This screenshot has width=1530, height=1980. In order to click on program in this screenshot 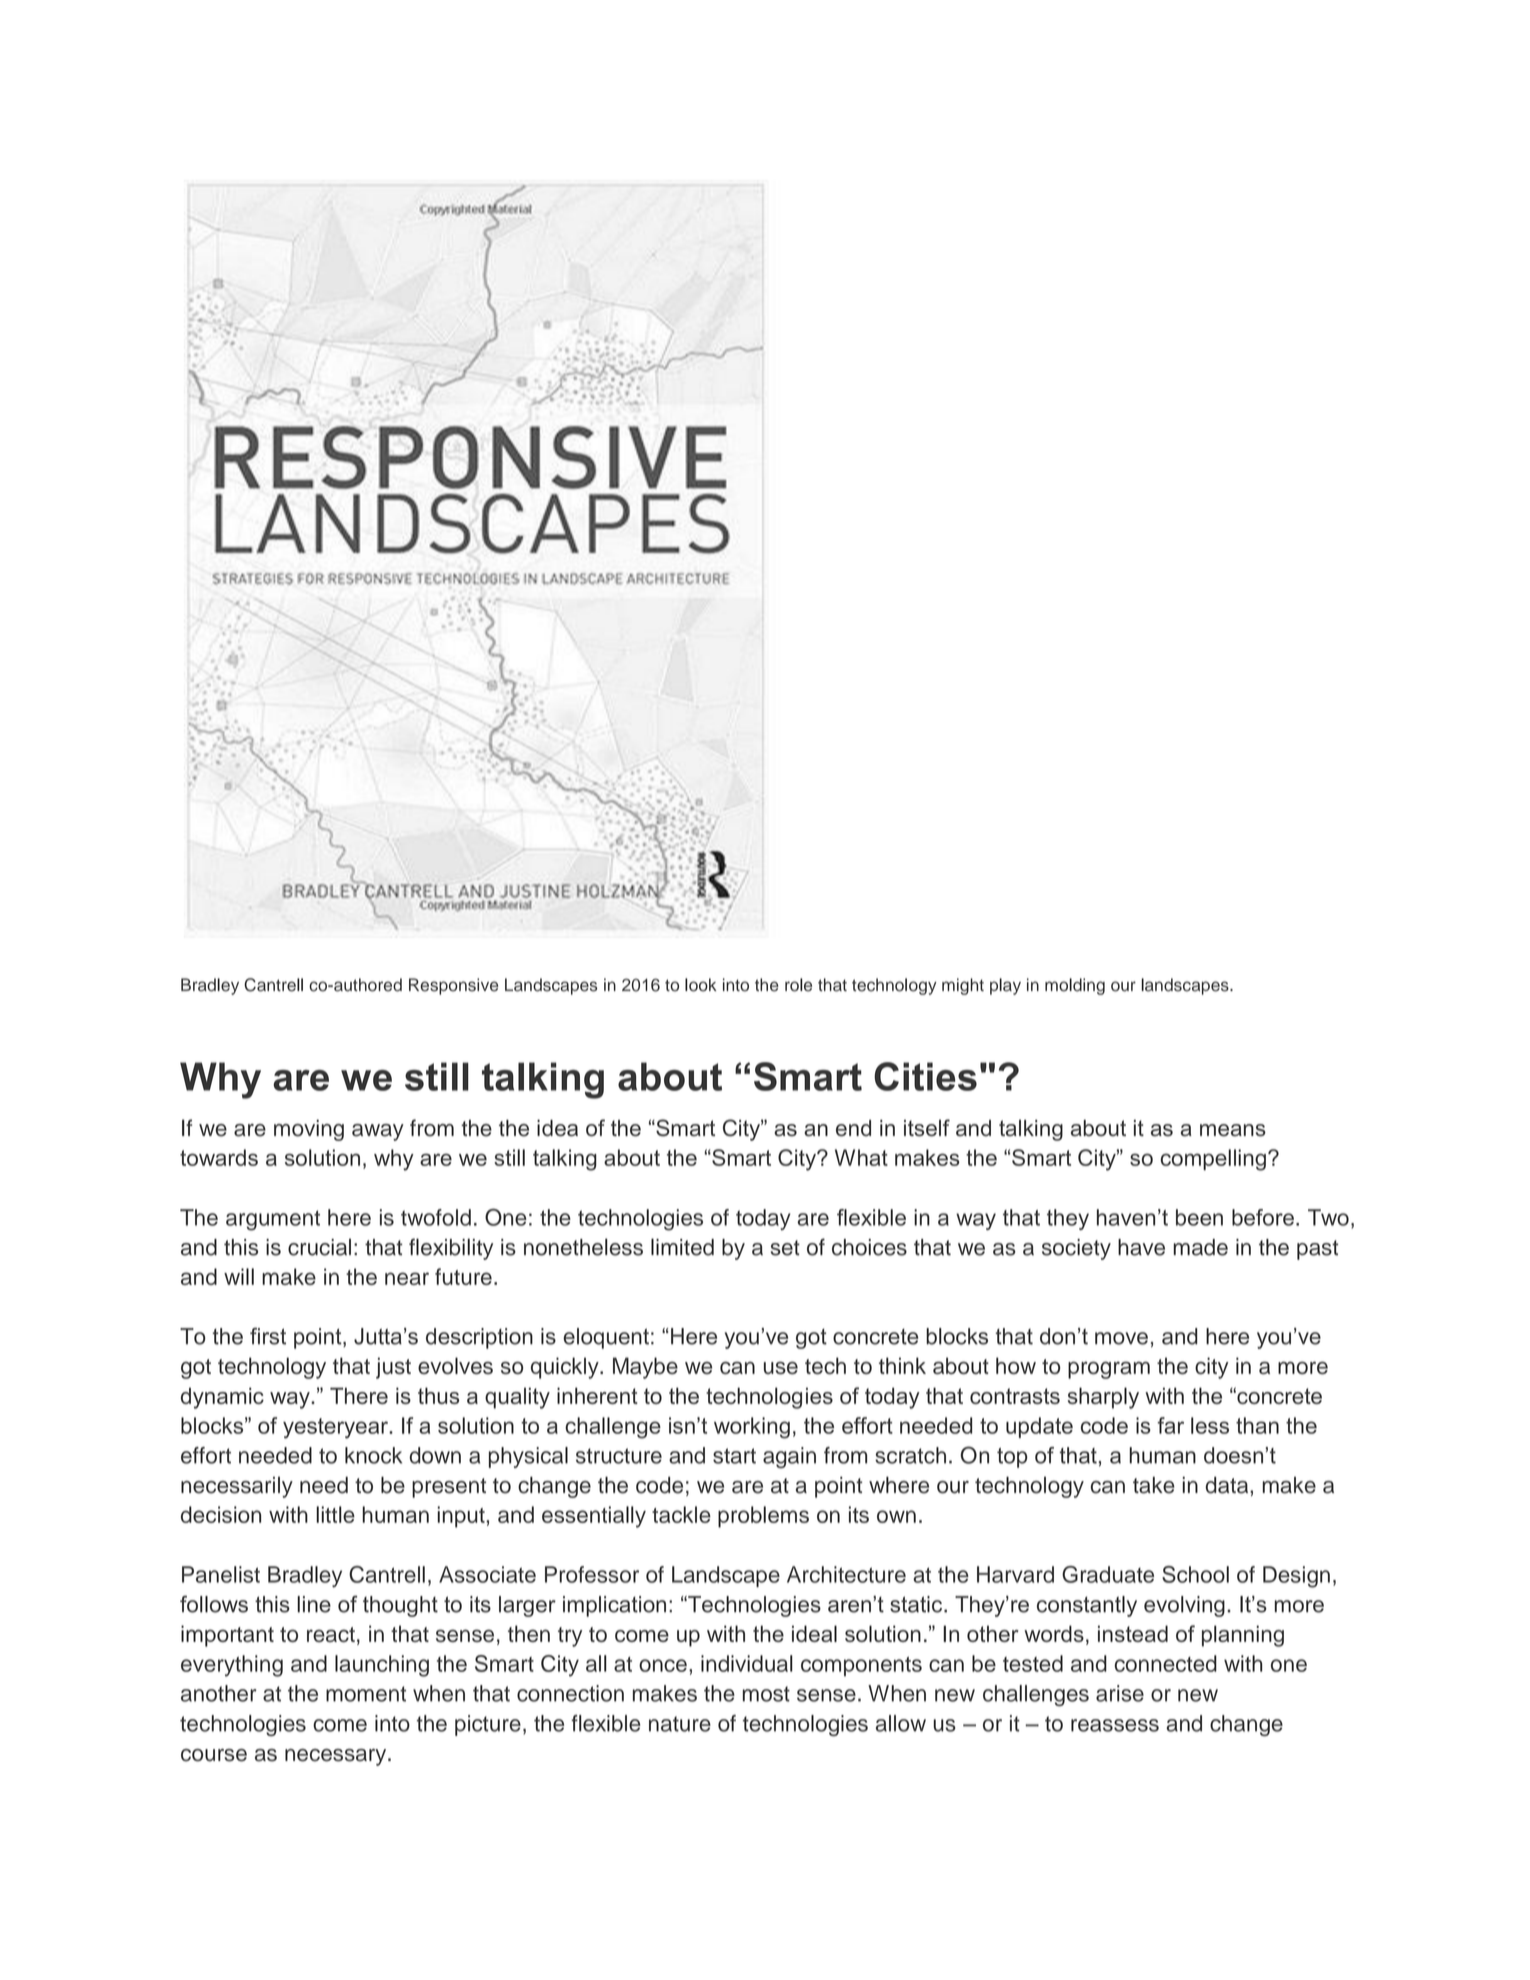, I will do `click(1109, 1370)`.
